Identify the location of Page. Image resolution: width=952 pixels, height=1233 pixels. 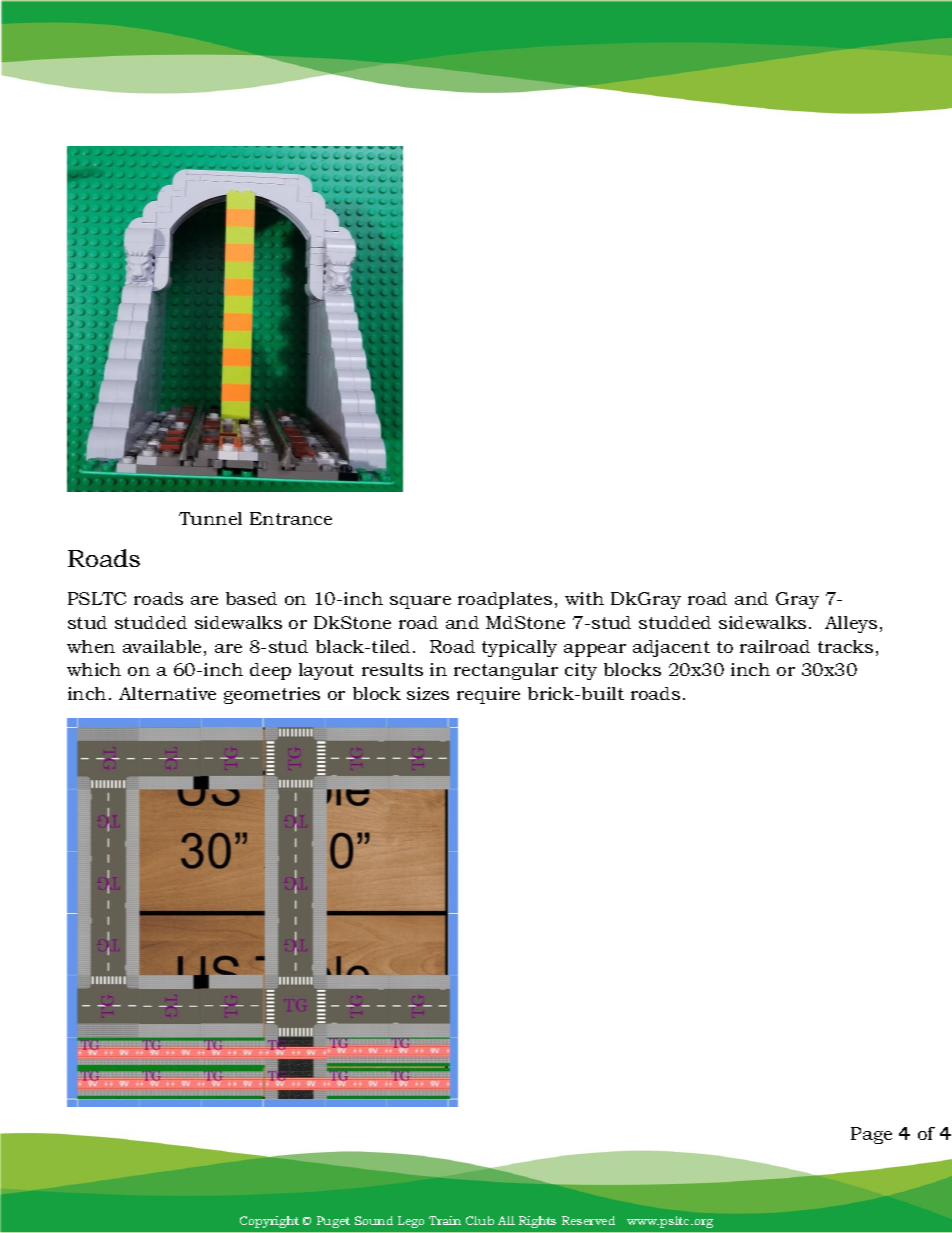
(871, 1135).
